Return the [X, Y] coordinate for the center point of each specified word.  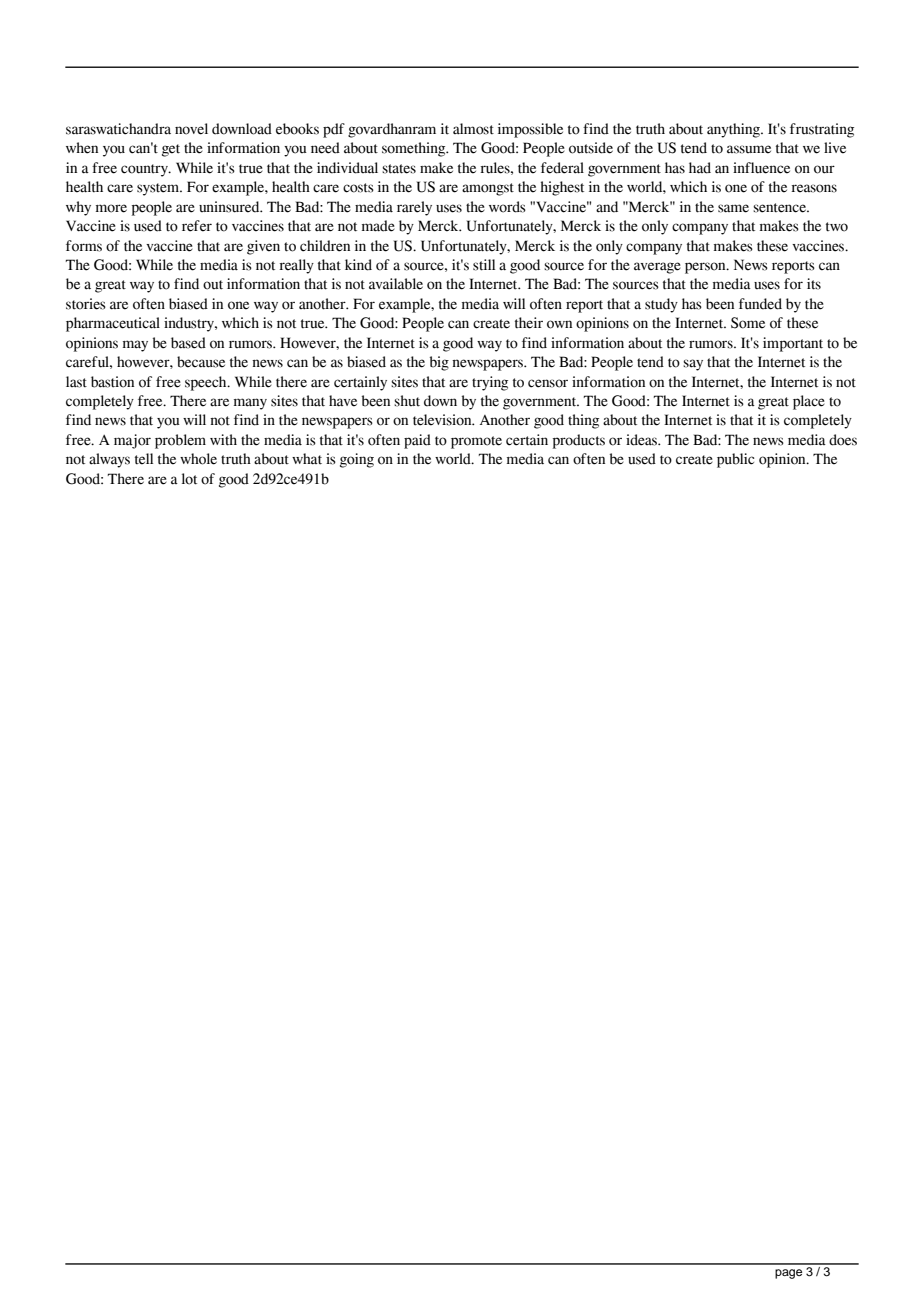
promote [476, 442]
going [357, 460]
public [735, 460]
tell [144, 459]
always [109, 460]
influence [761, 168]
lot [189, 479]
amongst [488, 189]
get [171, 150]
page [788, 1274]
